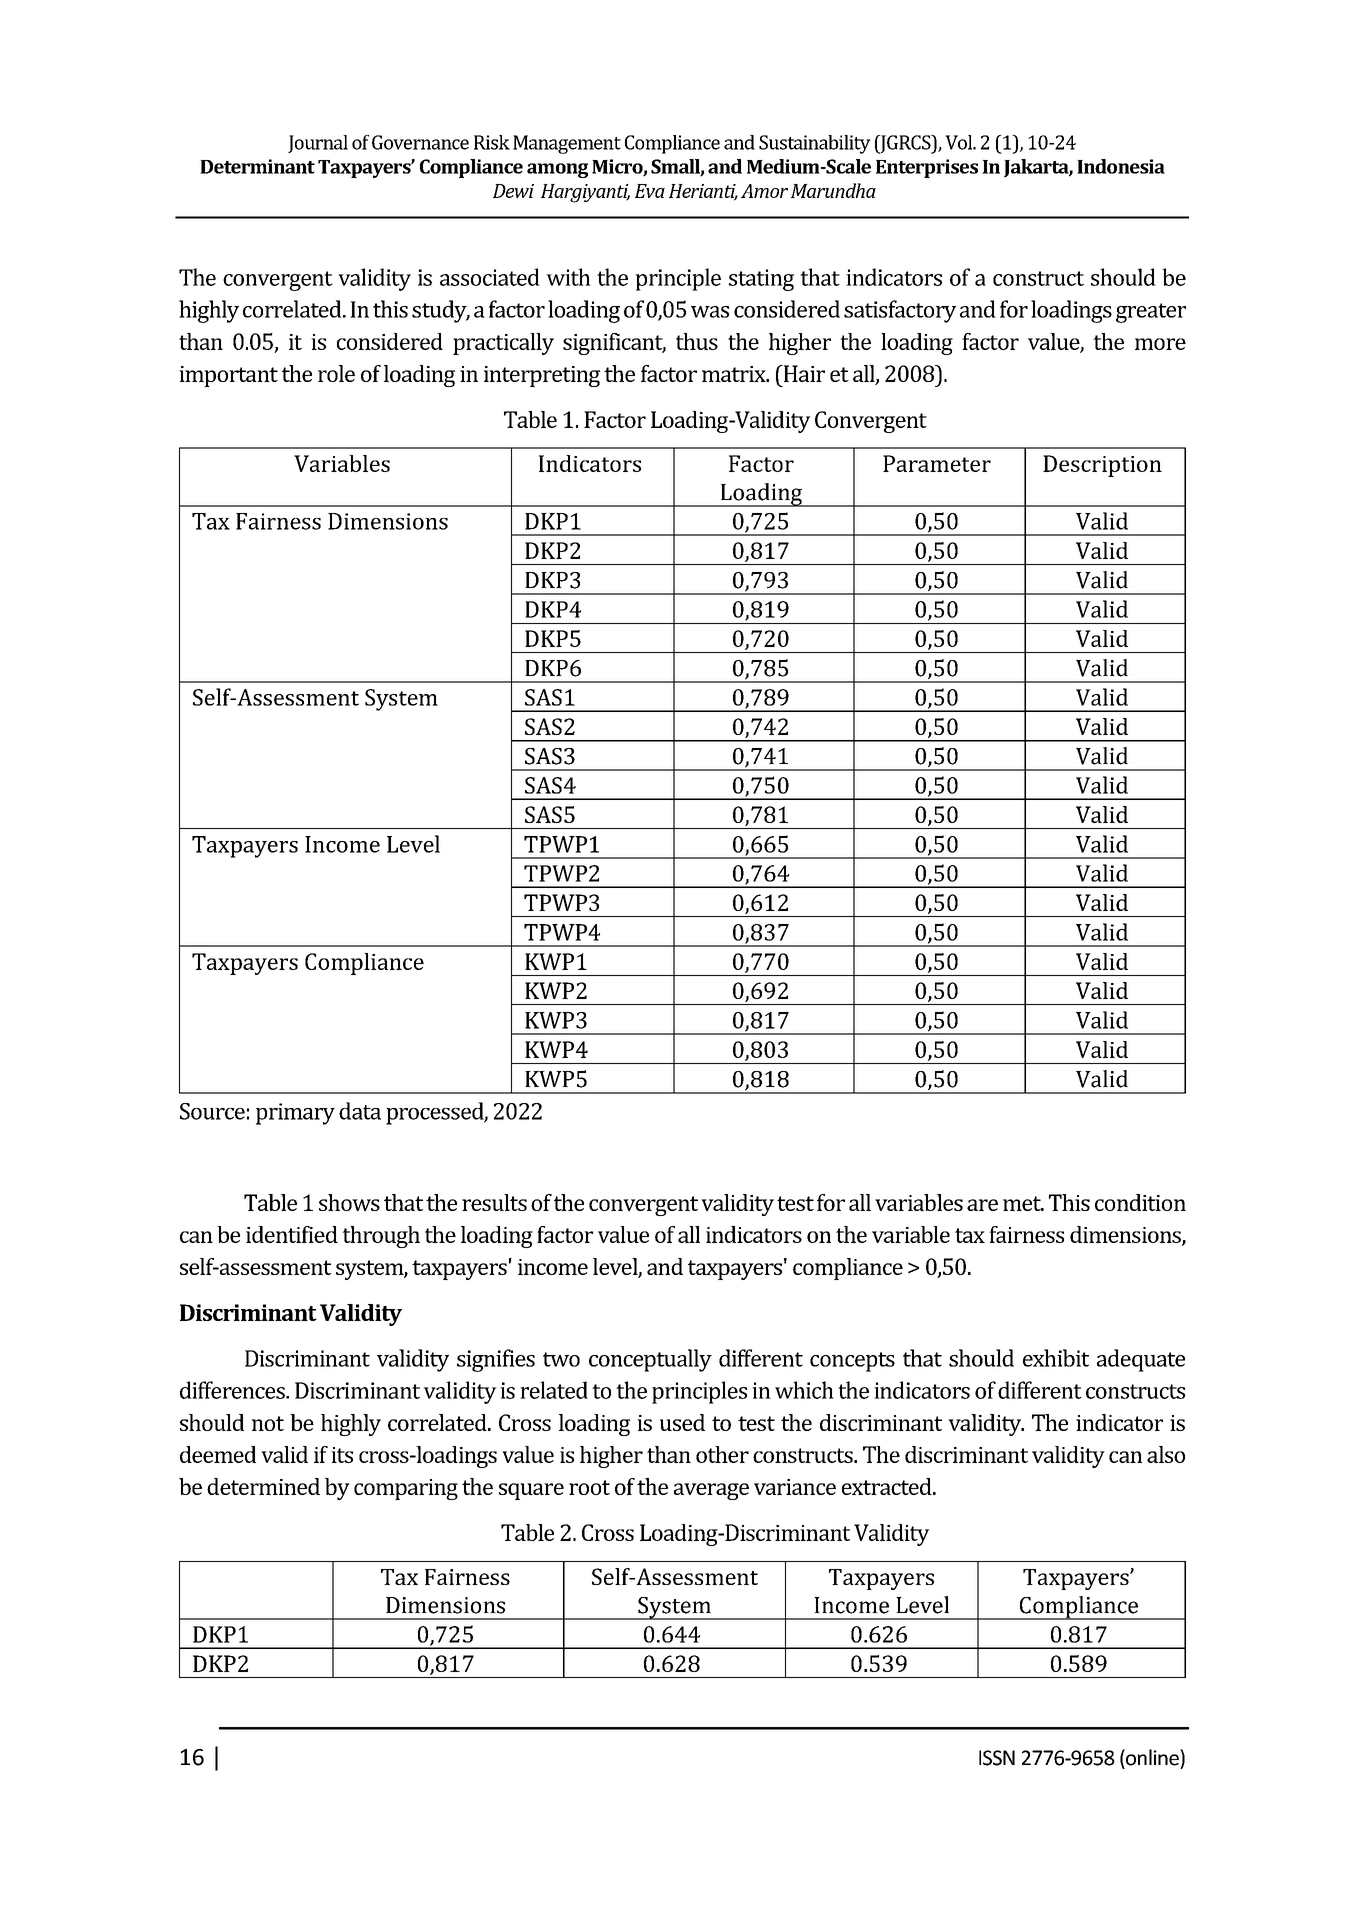  I want to click on role, so click(336, 373).
